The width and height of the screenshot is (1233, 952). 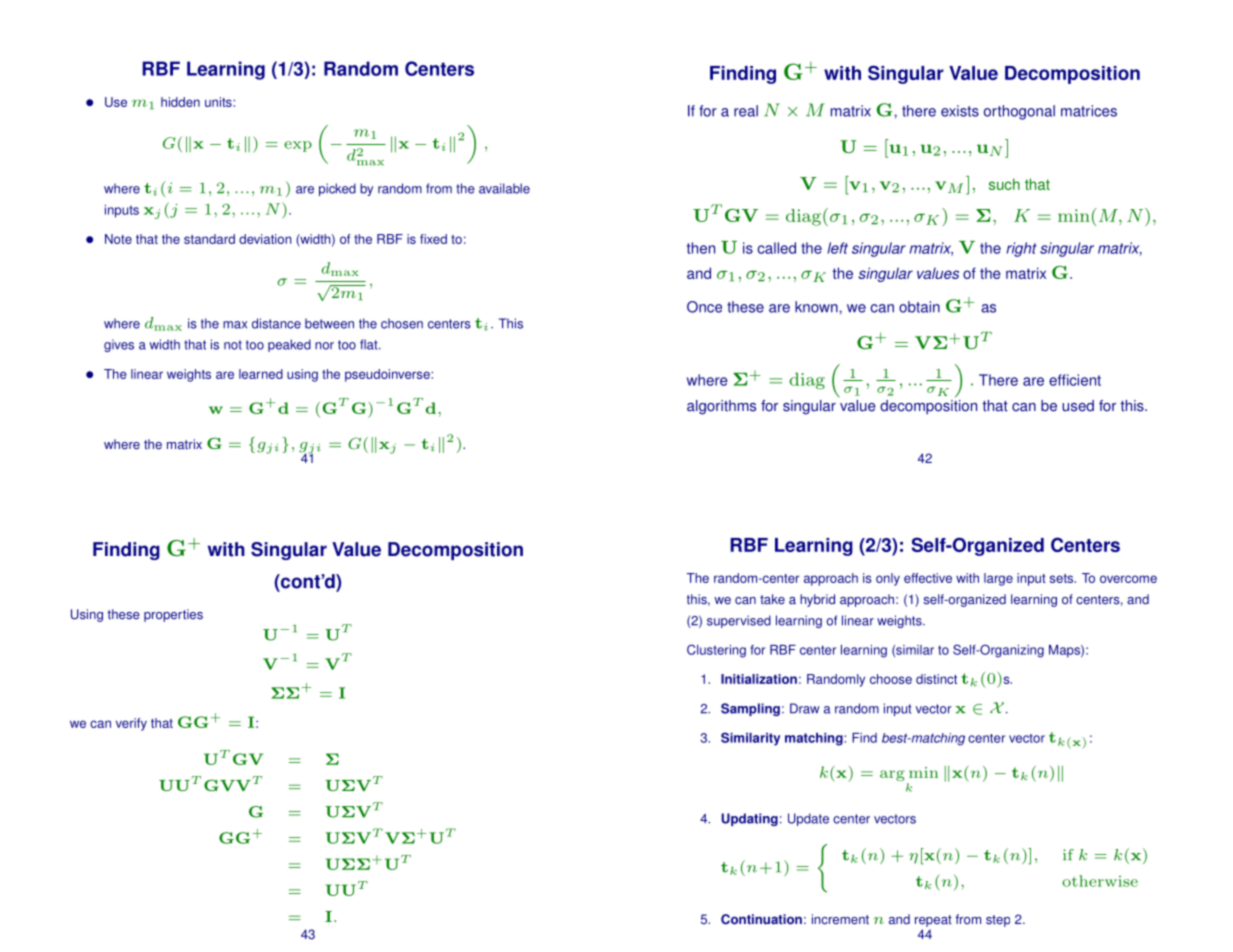 What do you see at coordinates (840, 919) in the screenshot?
I see `increment` at bounding box center [840, 919].
